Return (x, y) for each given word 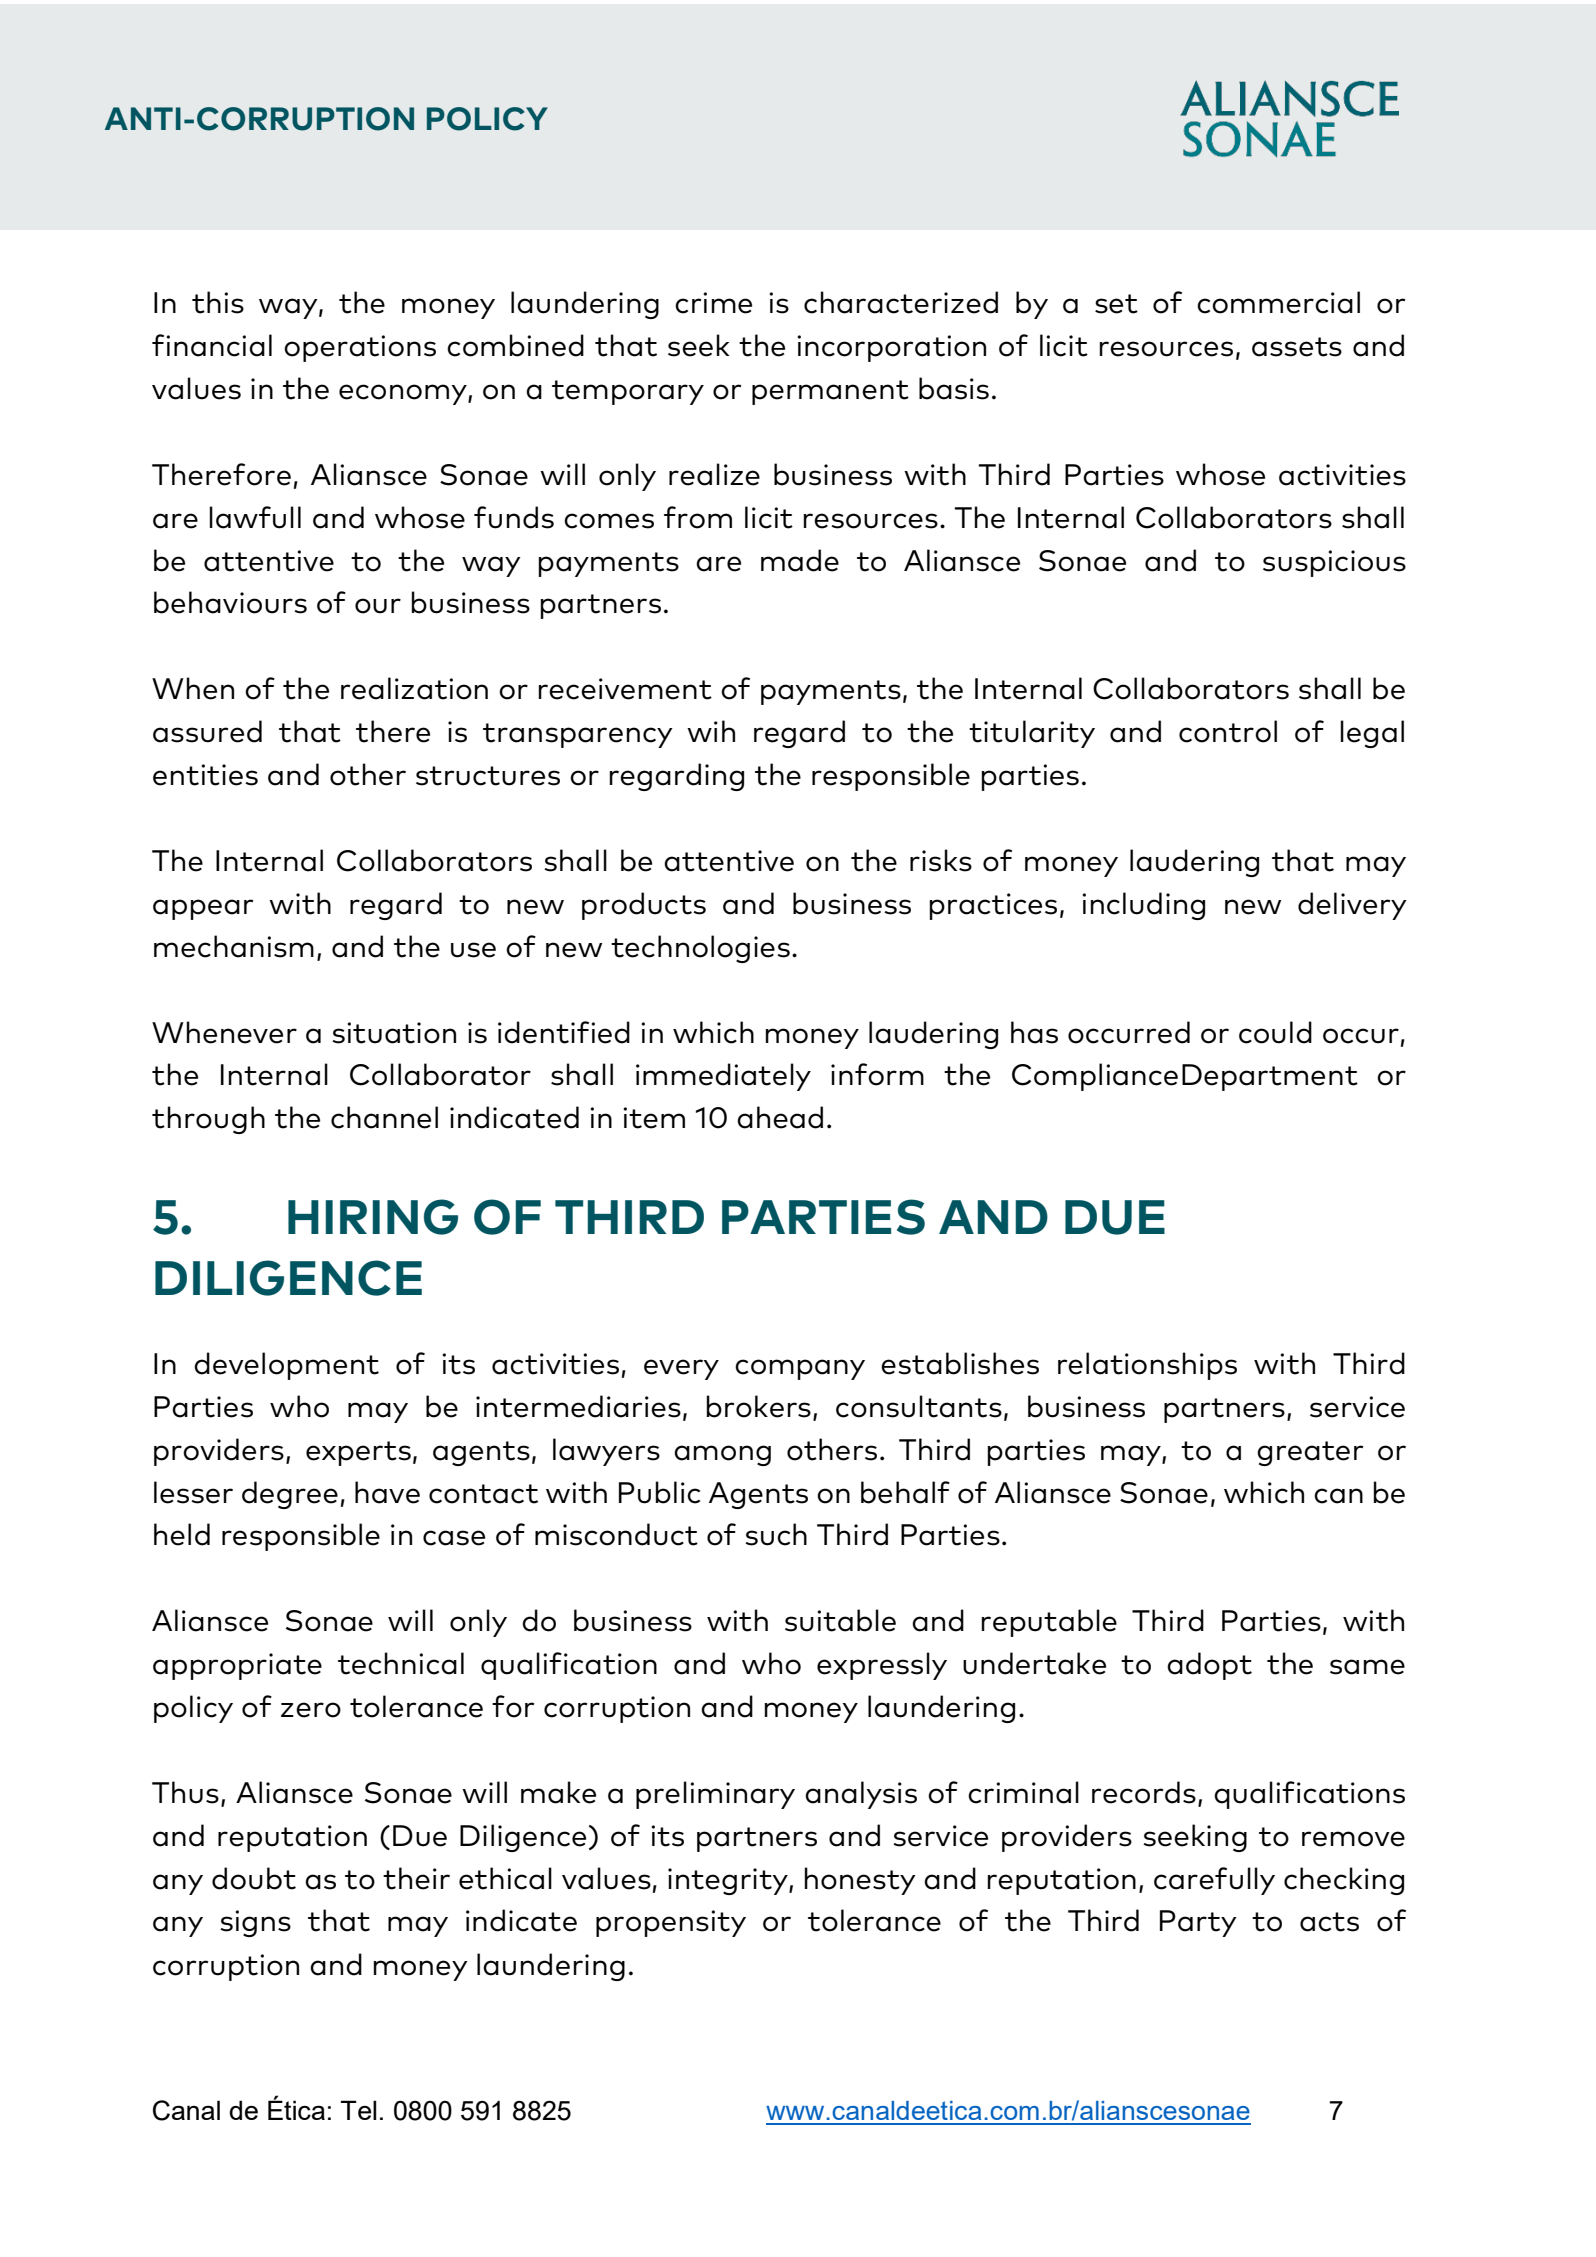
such (776, 1534)
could (1275, 1032)
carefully (1214, 1881)
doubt (254, 1878)
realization (414, 688)
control (1228, 731)
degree (290, 1495)
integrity (729, 1881)
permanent (830, 392)
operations (360, 348)
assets (1297, 347)
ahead (780, 1117)
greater (1310, 1453)
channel (384, 1117)
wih (711, 731)
